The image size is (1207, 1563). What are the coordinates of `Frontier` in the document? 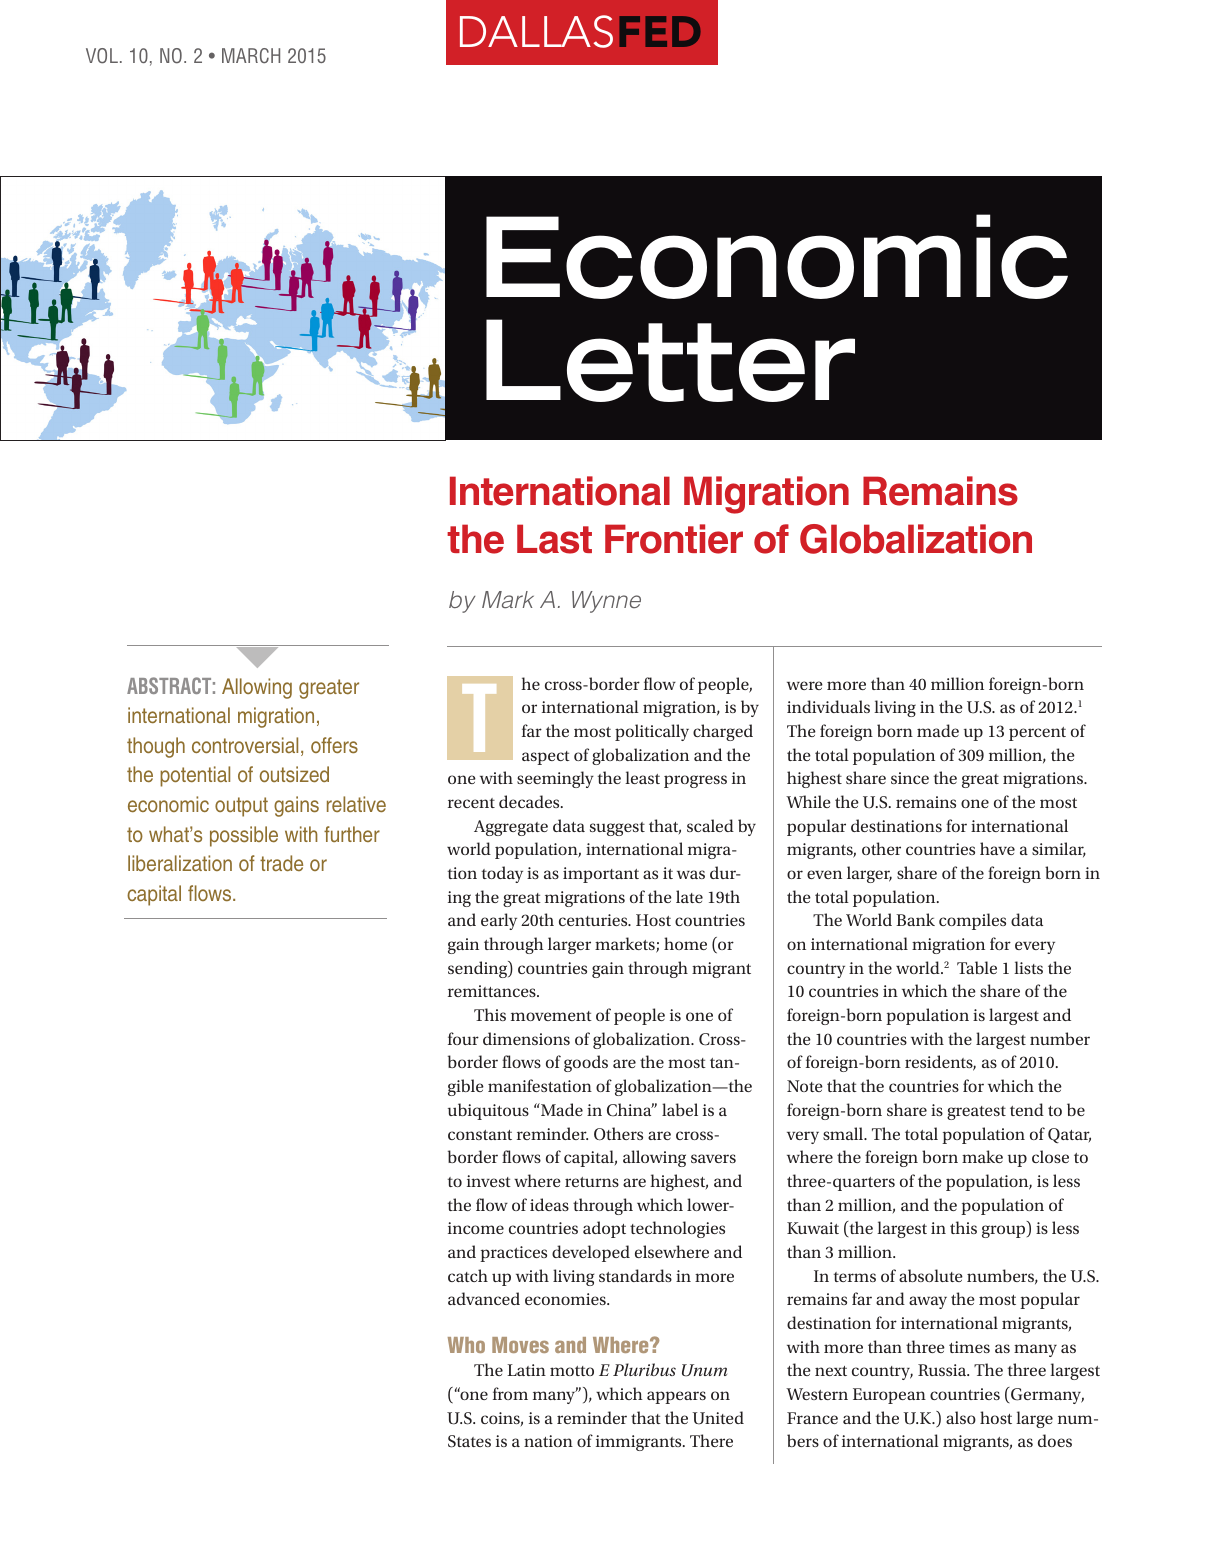 It's located at (674, 539).
